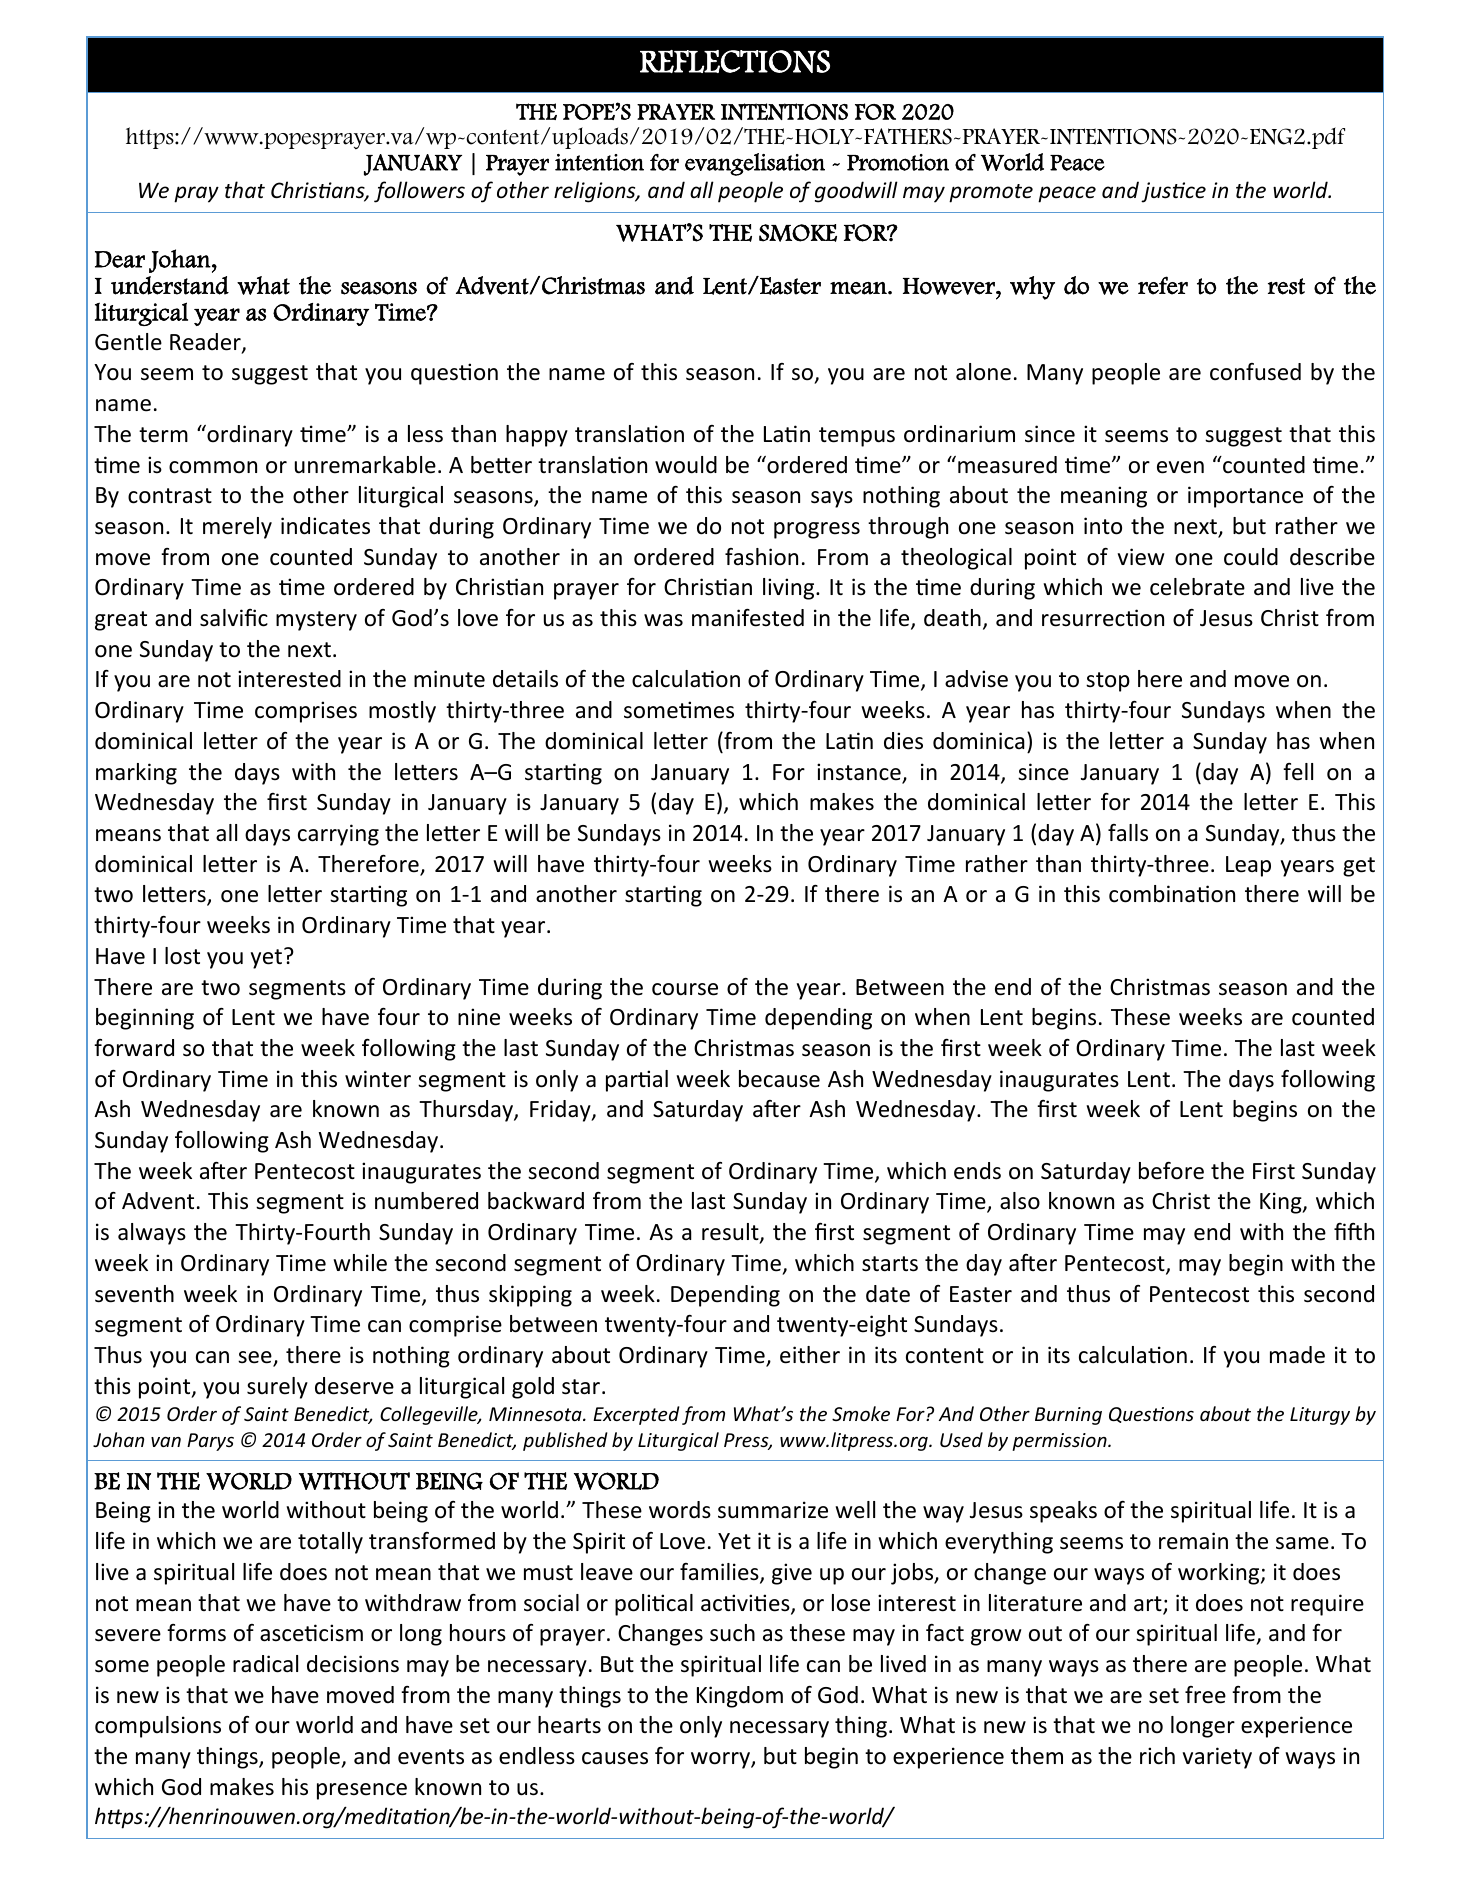 This screenshot has height=1897, width=1466. I want to click on REFLECTIONS, so click(735, 61).
